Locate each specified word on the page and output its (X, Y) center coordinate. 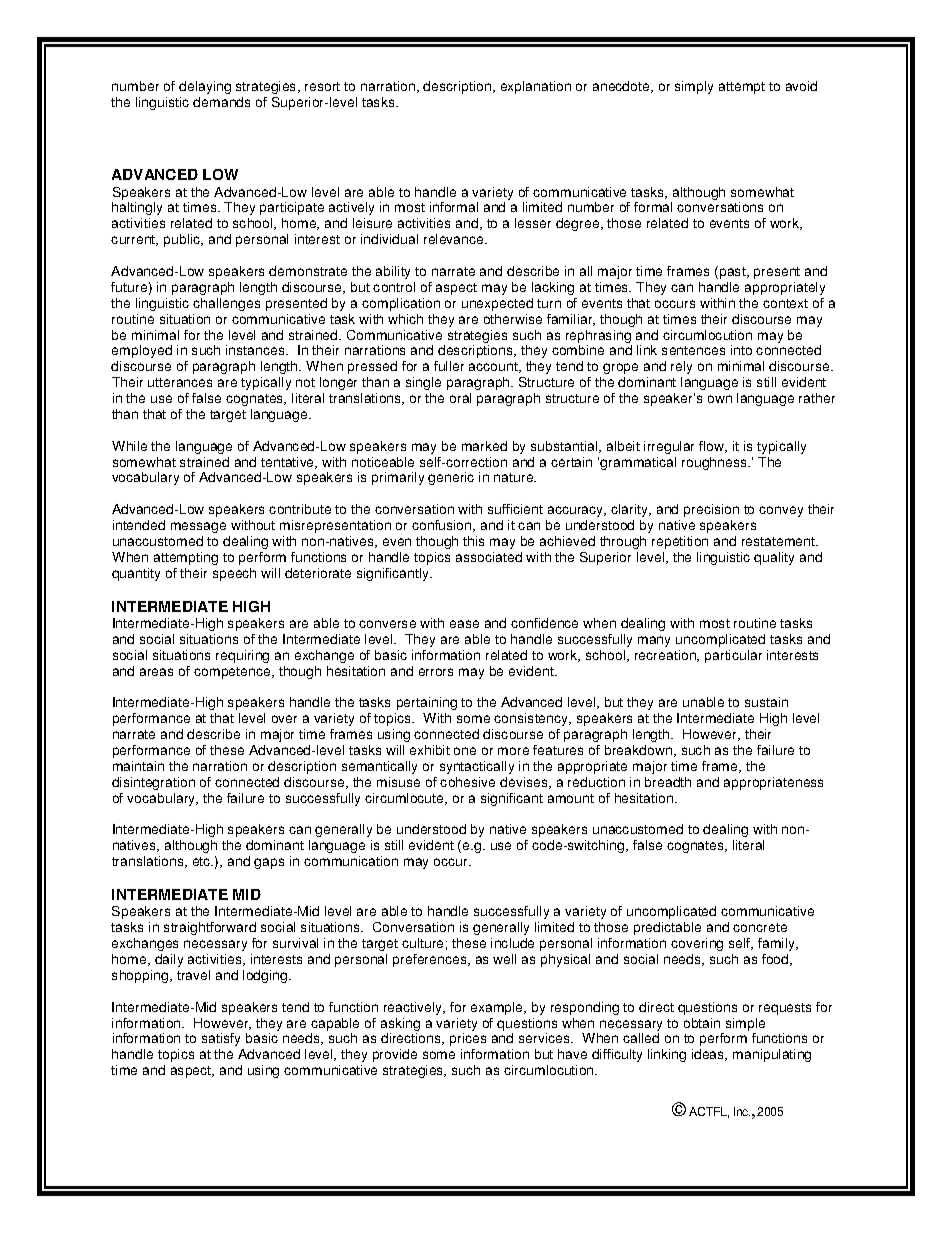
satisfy (221, 1039)
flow (713, 447)
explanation (536, 87)
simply (694, 87)
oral (460, 398)
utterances (180, 382)
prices (468, 1039)
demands (221, 102)
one (465, 751)
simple (745, 1026)
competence (233, 673)
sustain (766, 702)
